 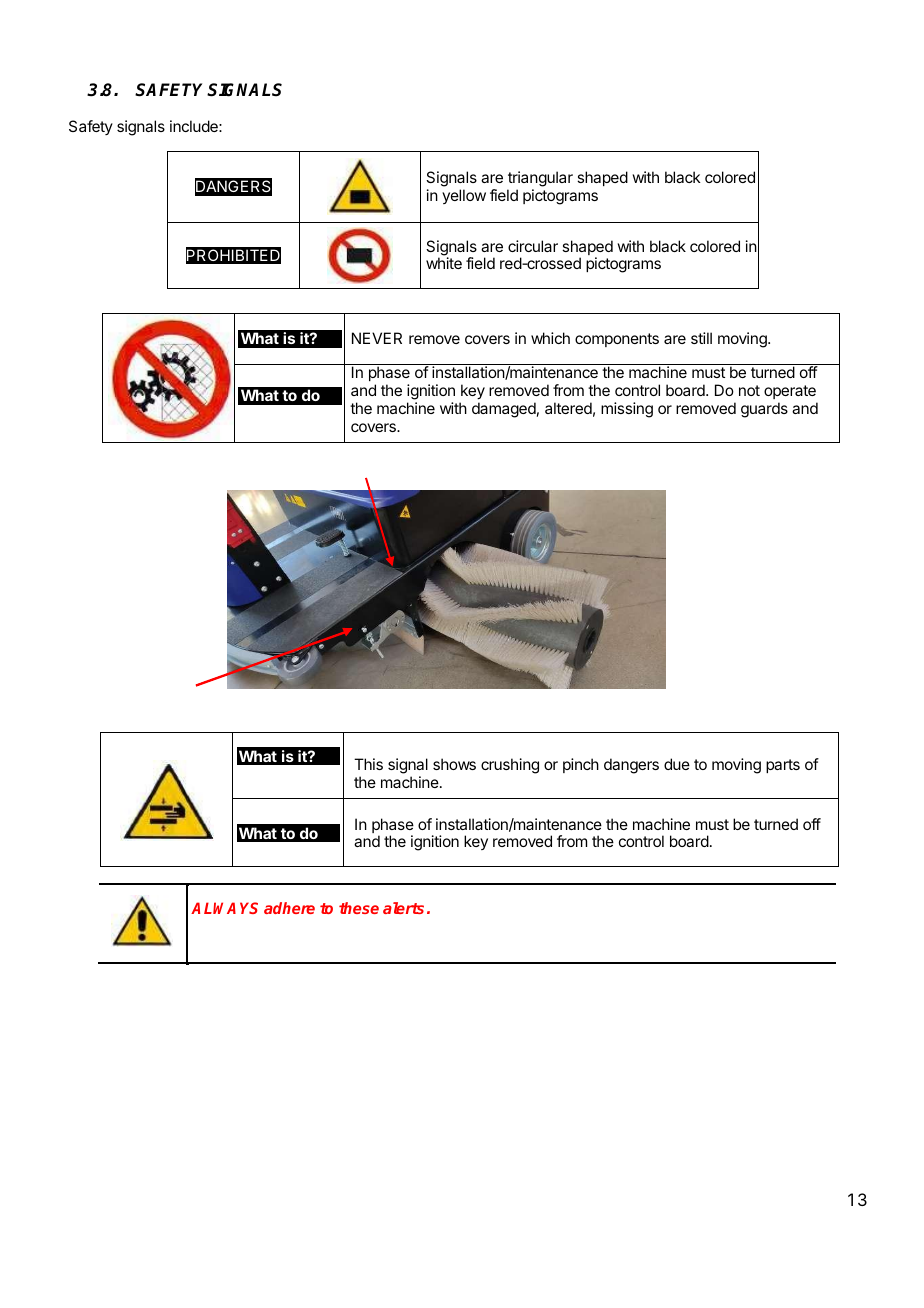 What do you see at coordinates (764, 410) in the page?
I see `guards` at bounding box center [764, 410].
